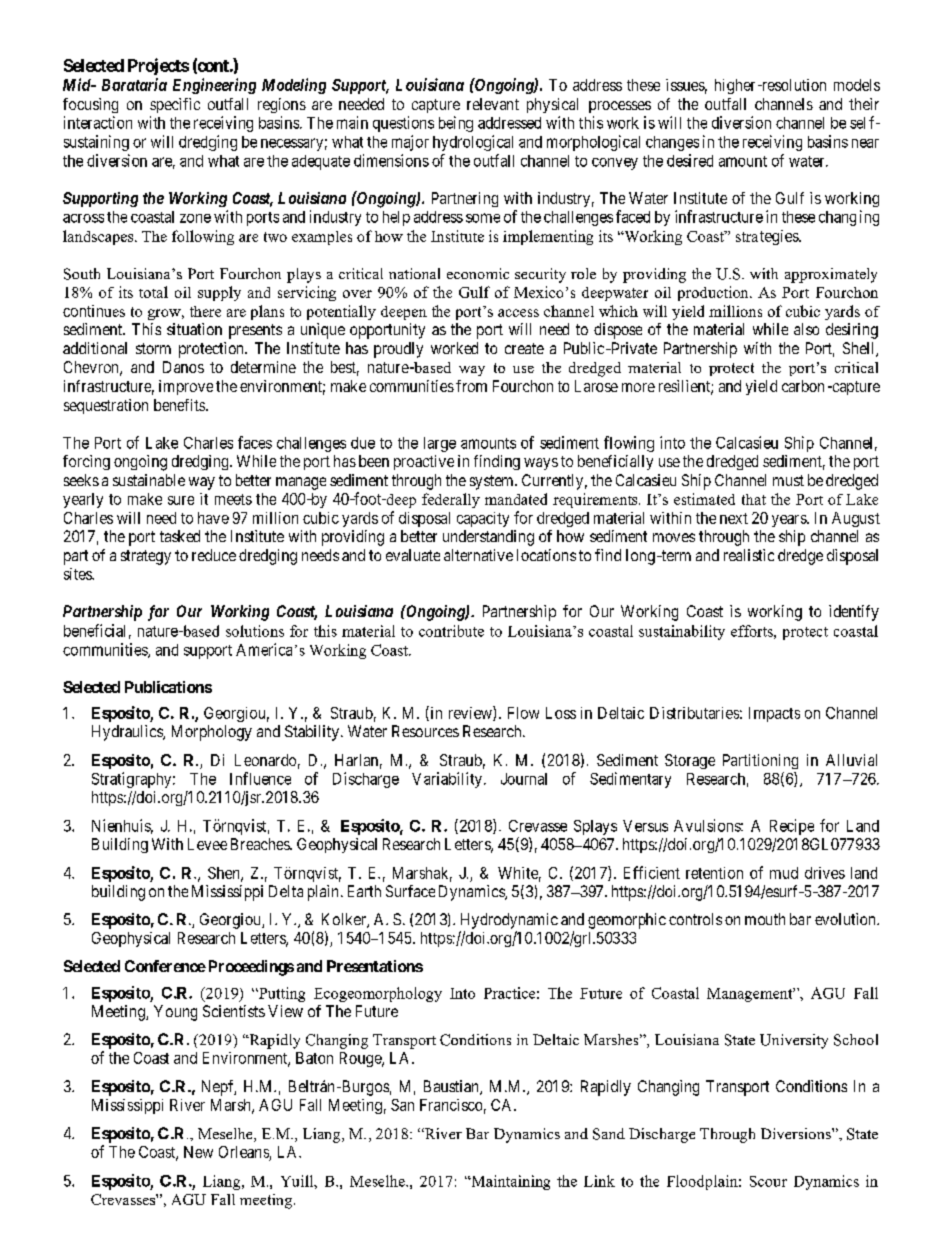  Describe the element at coordinates (599, 1181) in the image. I see `Link` at that location.
